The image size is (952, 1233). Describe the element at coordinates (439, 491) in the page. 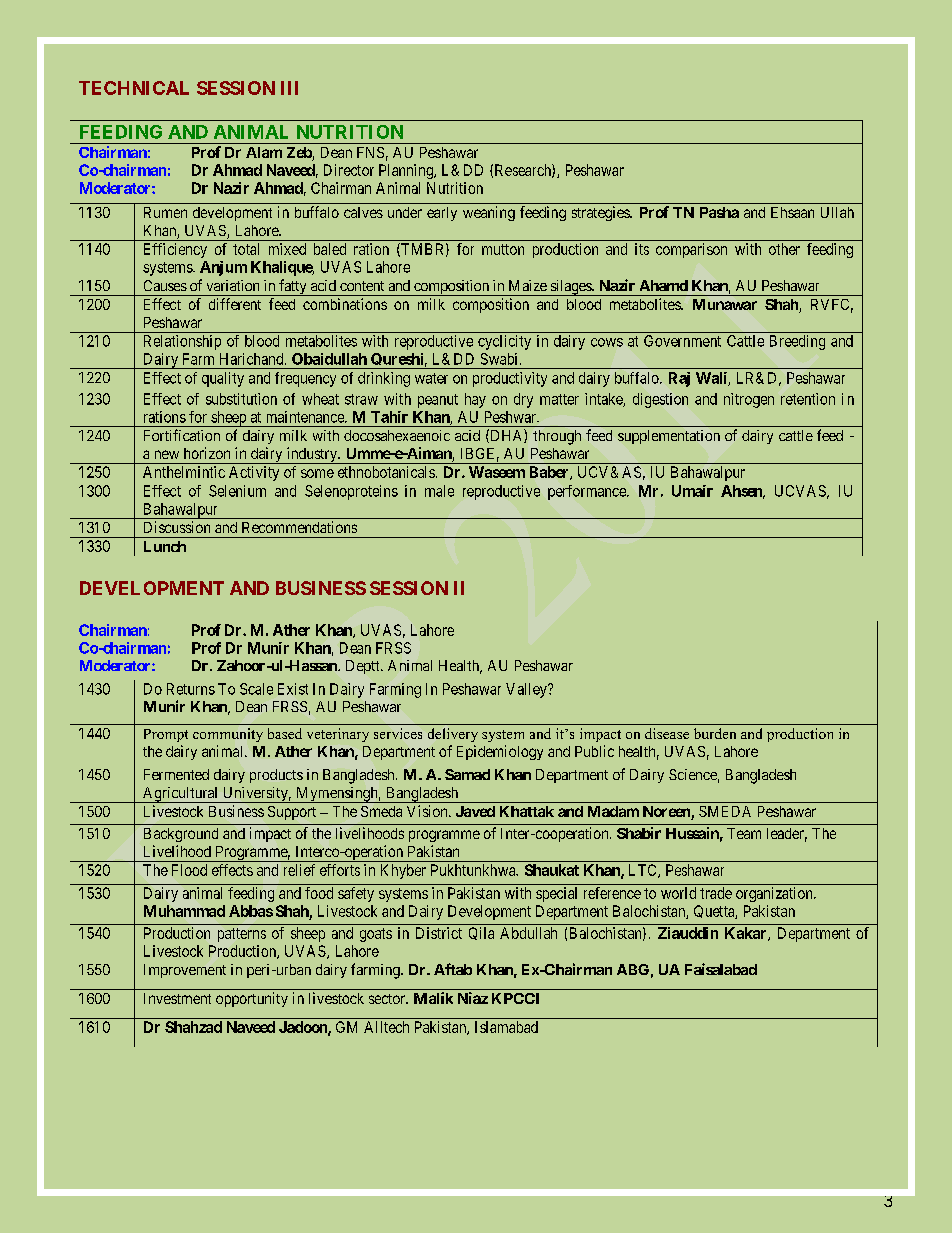

I see `male` at that location.
